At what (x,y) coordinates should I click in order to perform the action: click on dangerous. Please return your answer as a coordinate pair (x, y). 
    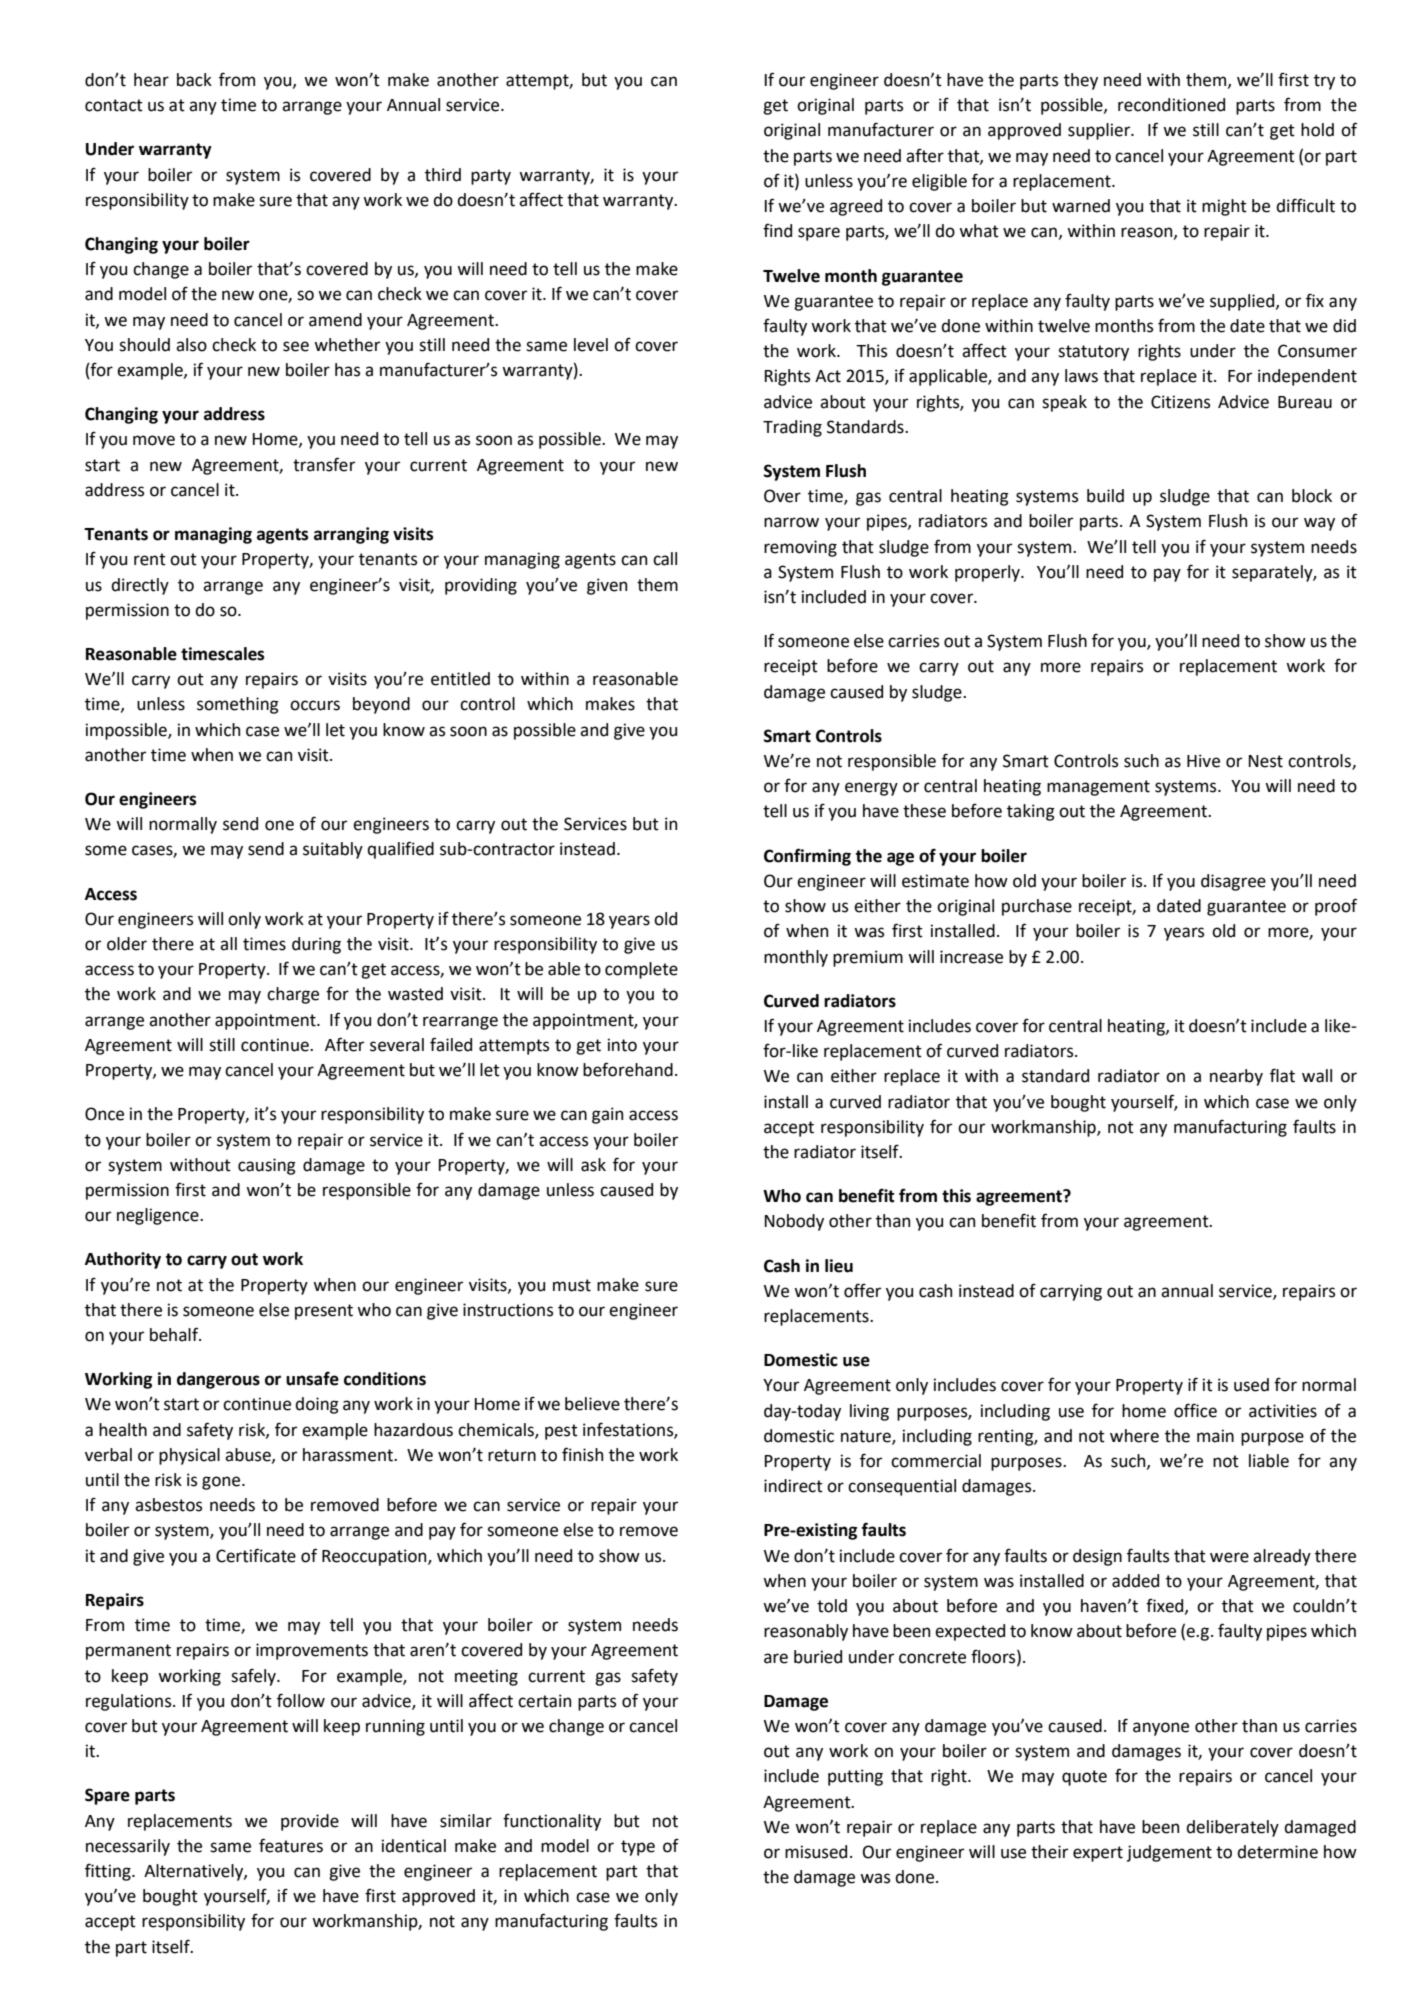
    Looking at the image, I should click on (218, 1380).
